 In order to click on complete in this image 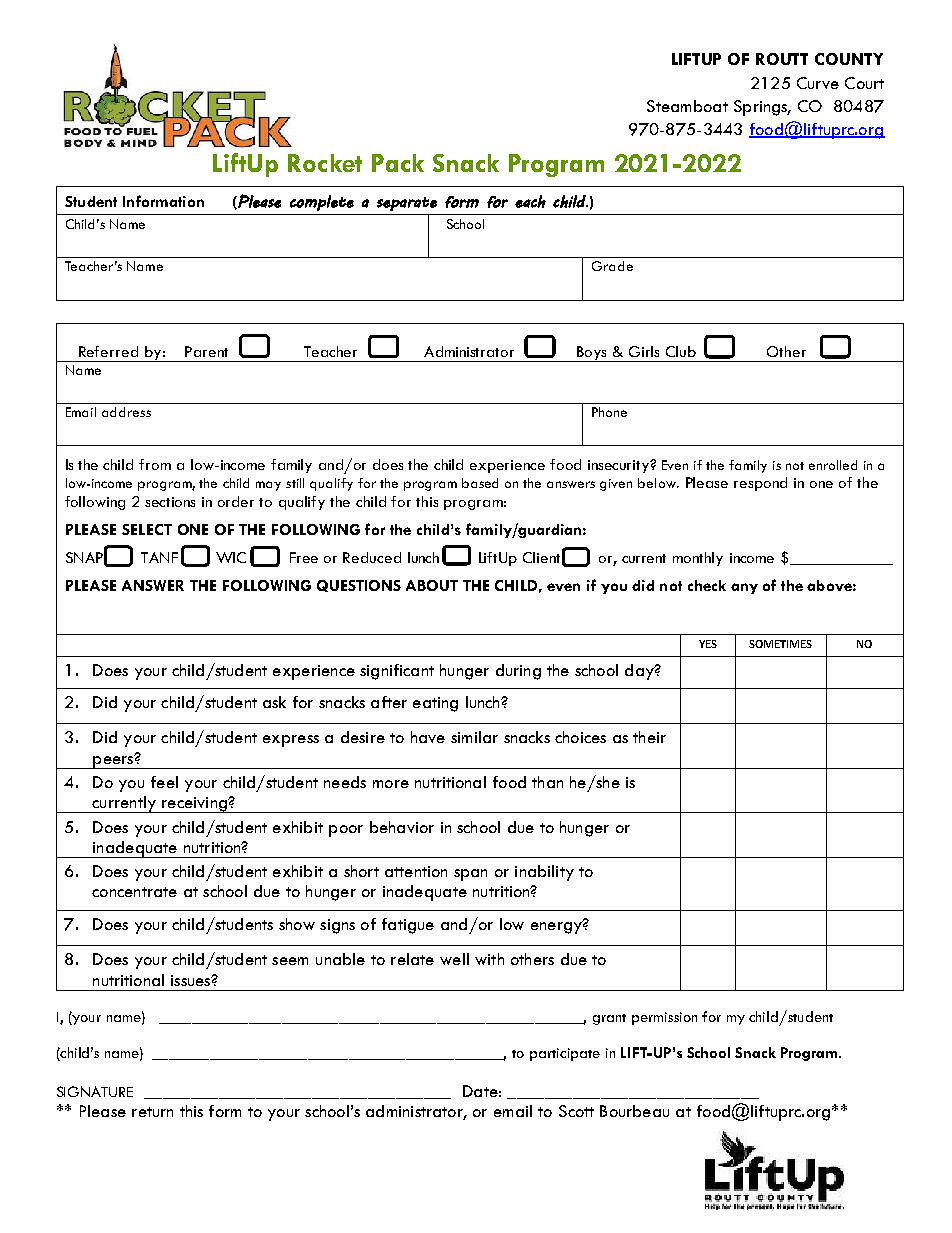, I will do `click(322, 203)`.
